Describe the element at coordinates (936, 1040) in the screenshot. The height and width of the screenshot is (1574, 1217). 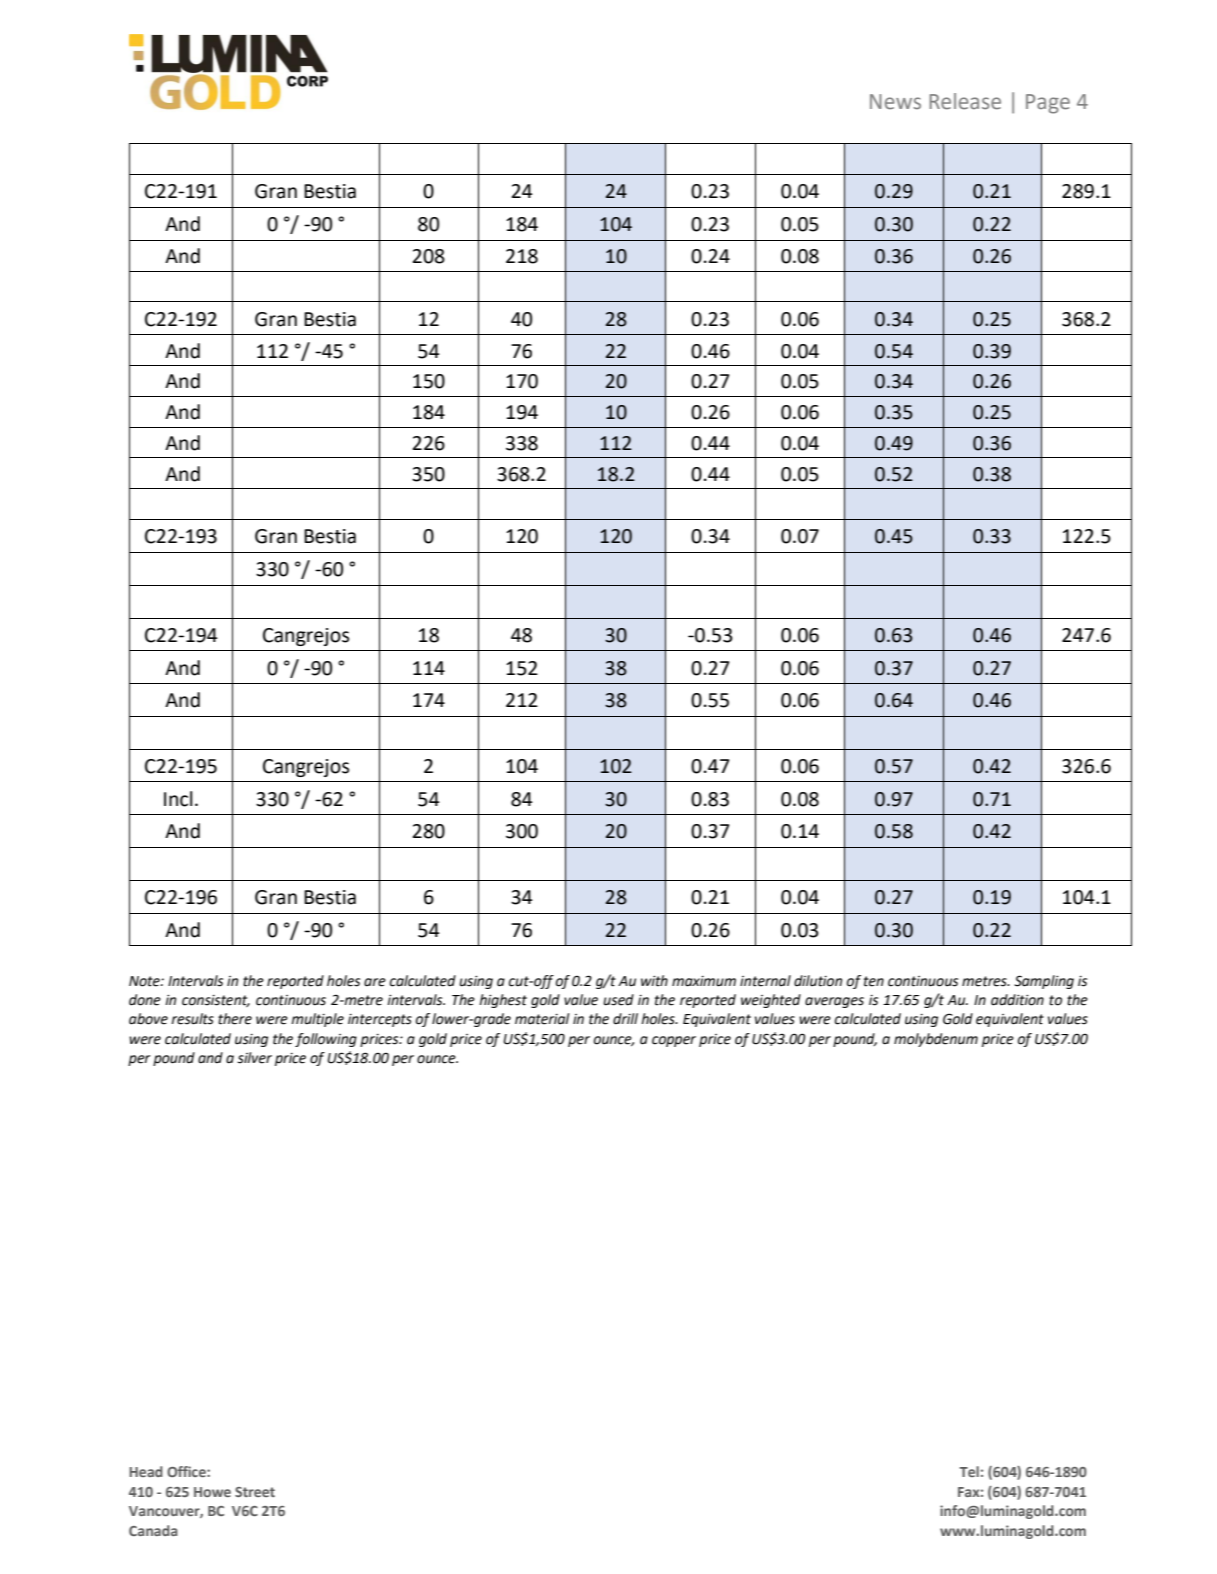
I see `molybdenum` at that location.
